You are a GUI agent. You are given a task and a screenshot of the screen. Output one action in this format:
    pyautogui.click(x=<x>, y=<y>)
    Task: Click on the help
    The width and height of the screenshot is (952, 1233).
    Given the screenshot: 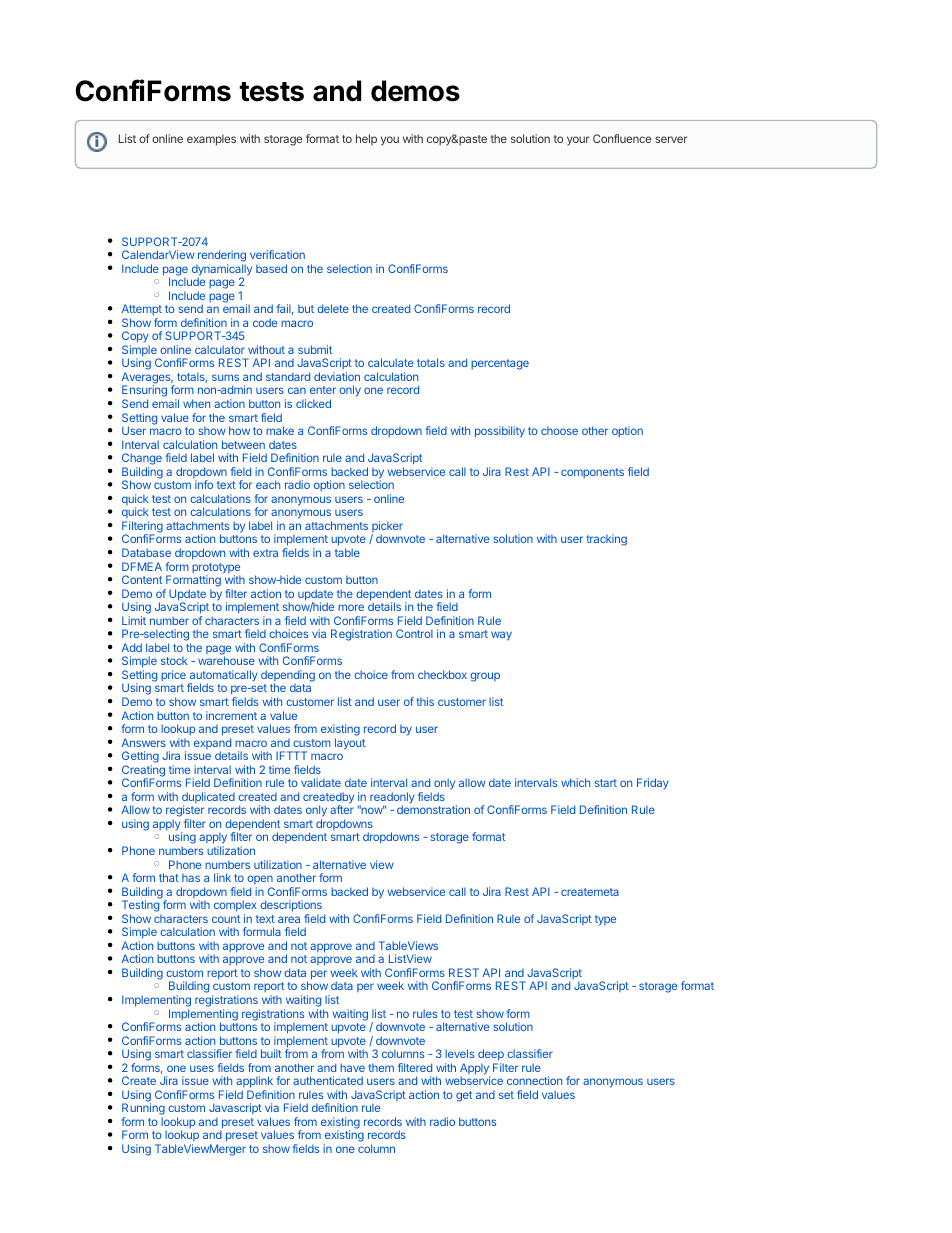 What is the action you would take?
    pyautogui.click(x=366, y=139)
